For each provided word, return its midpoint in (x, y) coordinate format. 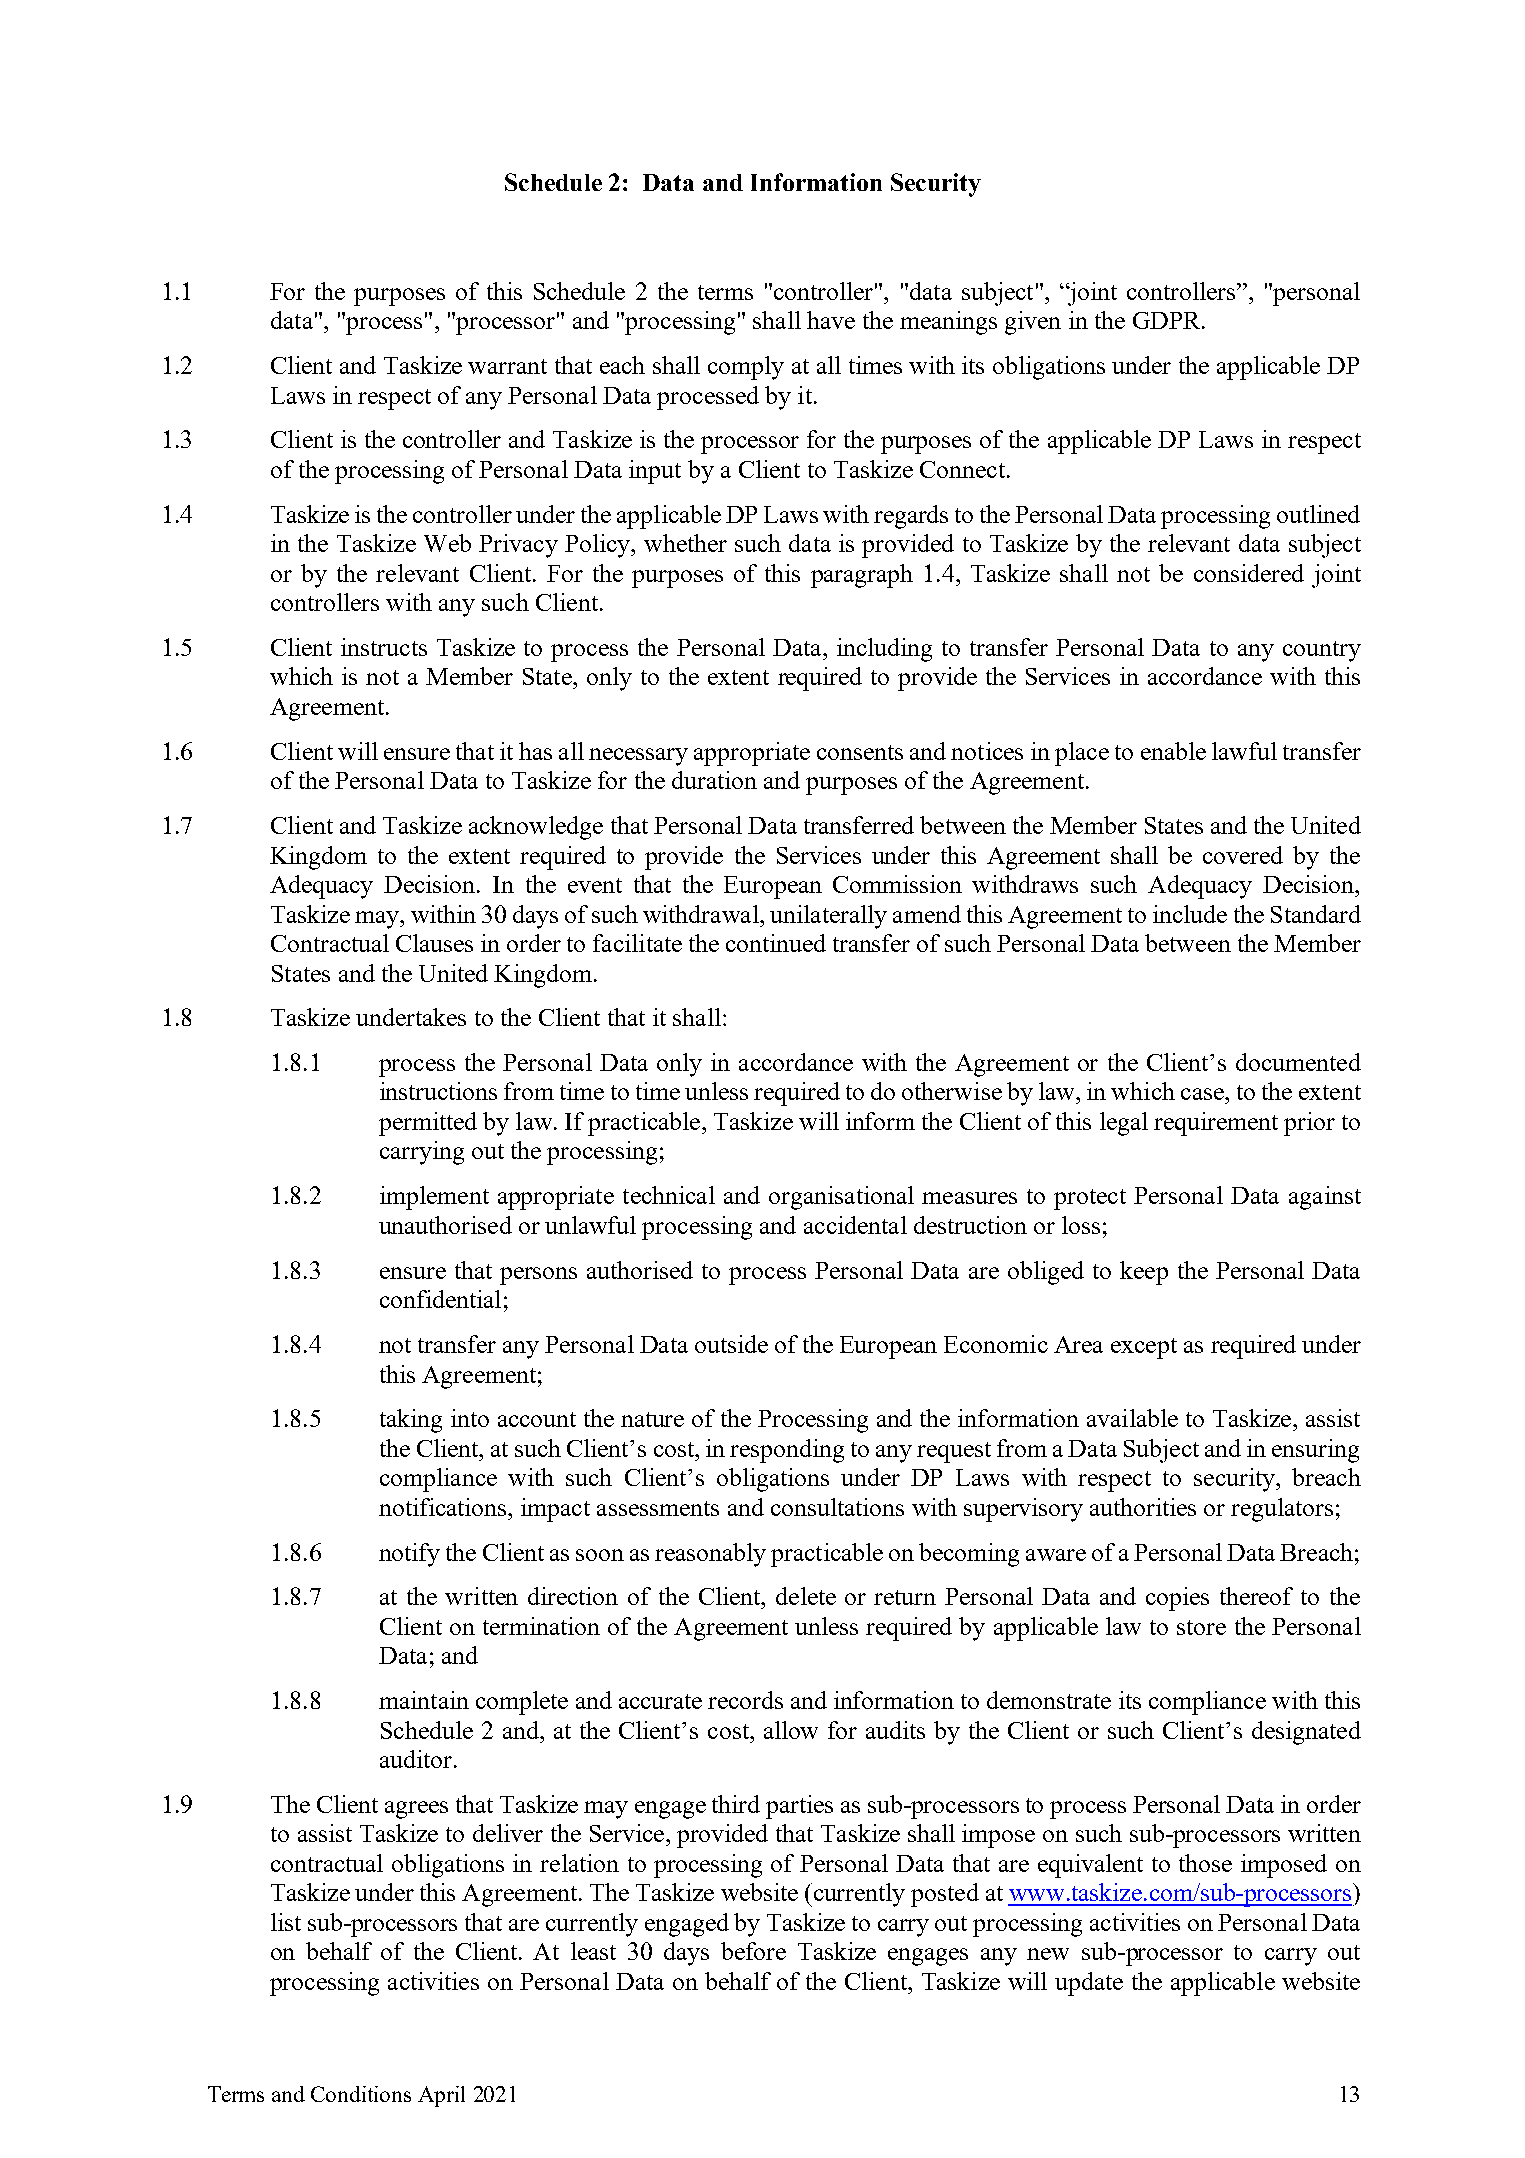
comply (746, 368)
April (441, 2096)
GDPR (1168, 320)
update (1089, 1984)
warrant (507, 366)
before (753, 1951)
